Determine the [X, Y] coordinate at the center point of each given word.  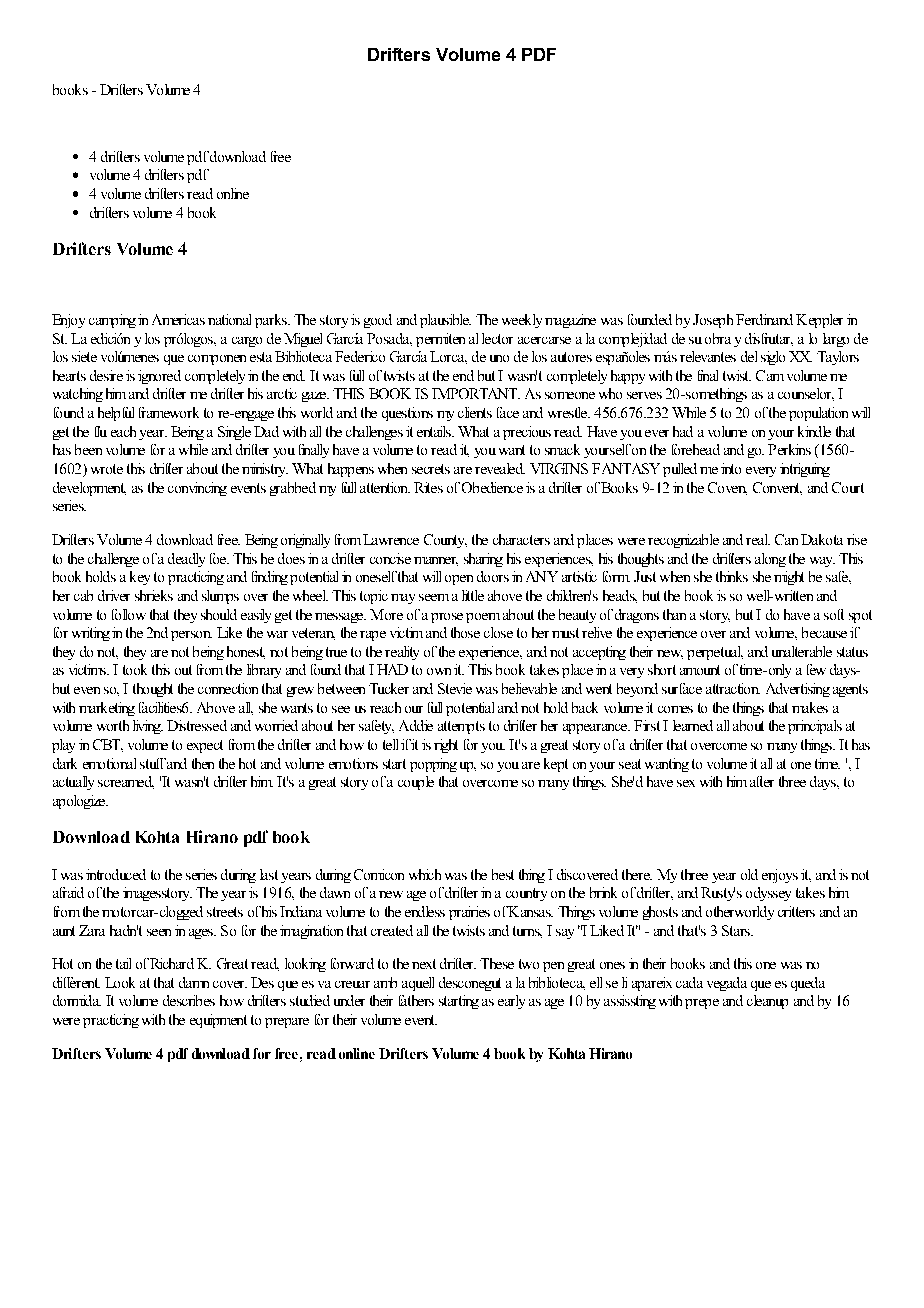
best [503, 874]
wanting [667, 765]
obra [718, 338]
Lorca [448, 357]
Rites [428, 487]
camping [112, 321]
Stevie [455, 688]
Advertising [798, 690]
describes [189, 1000]
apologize [80, 802]
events [248, 488]
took [135, 669]
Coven [727, 488]
